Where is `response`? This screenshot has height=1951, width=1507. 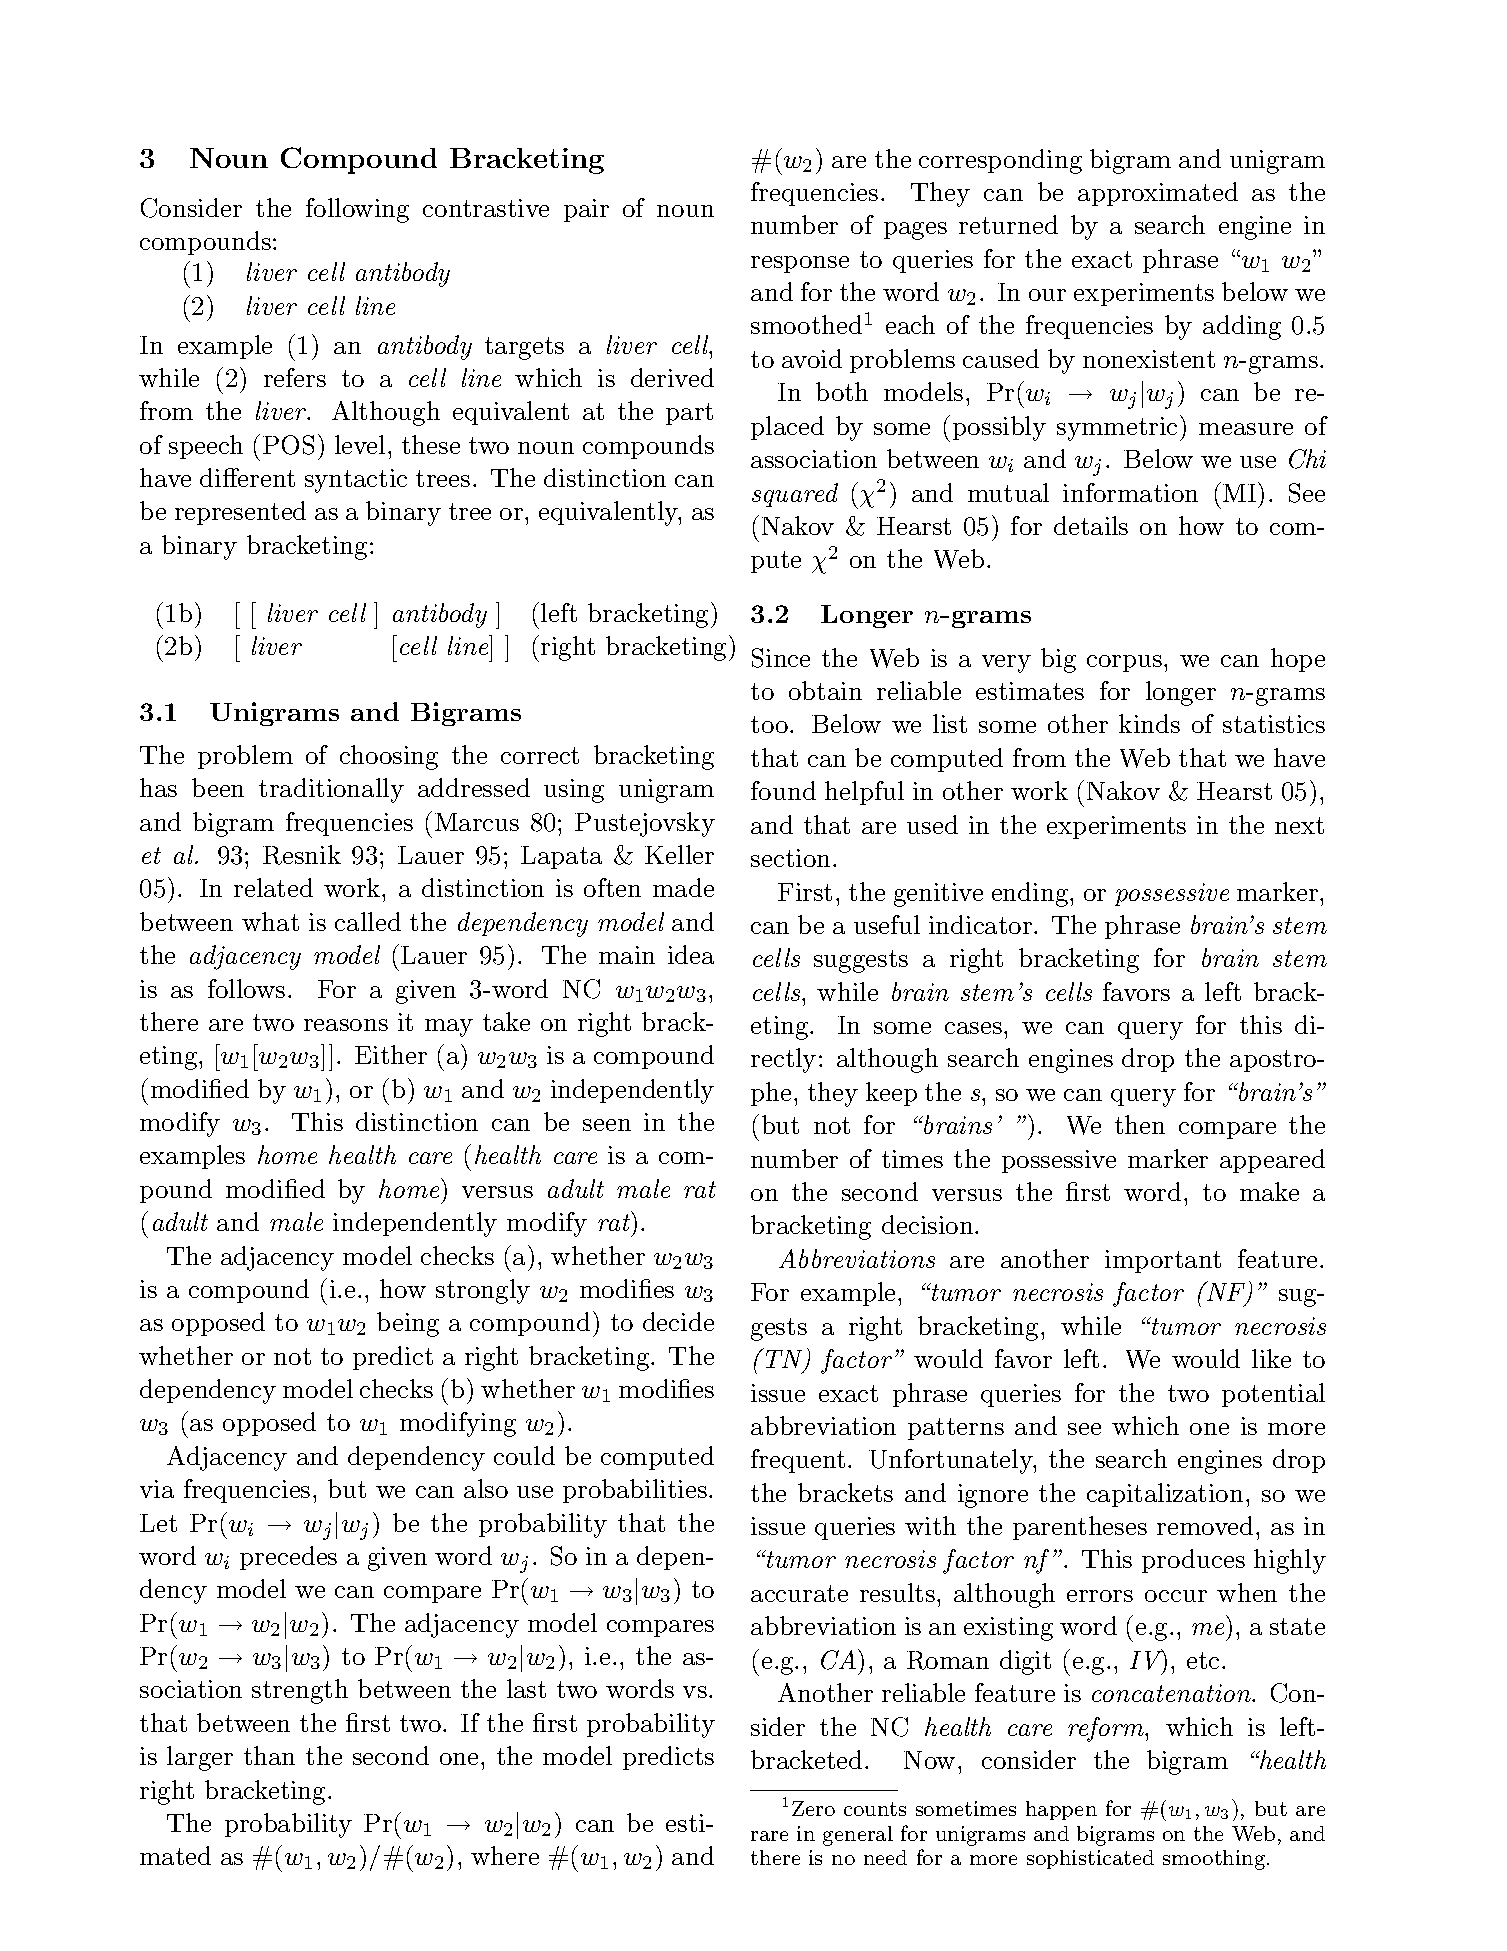 response is located at coordinates (800, 264).
